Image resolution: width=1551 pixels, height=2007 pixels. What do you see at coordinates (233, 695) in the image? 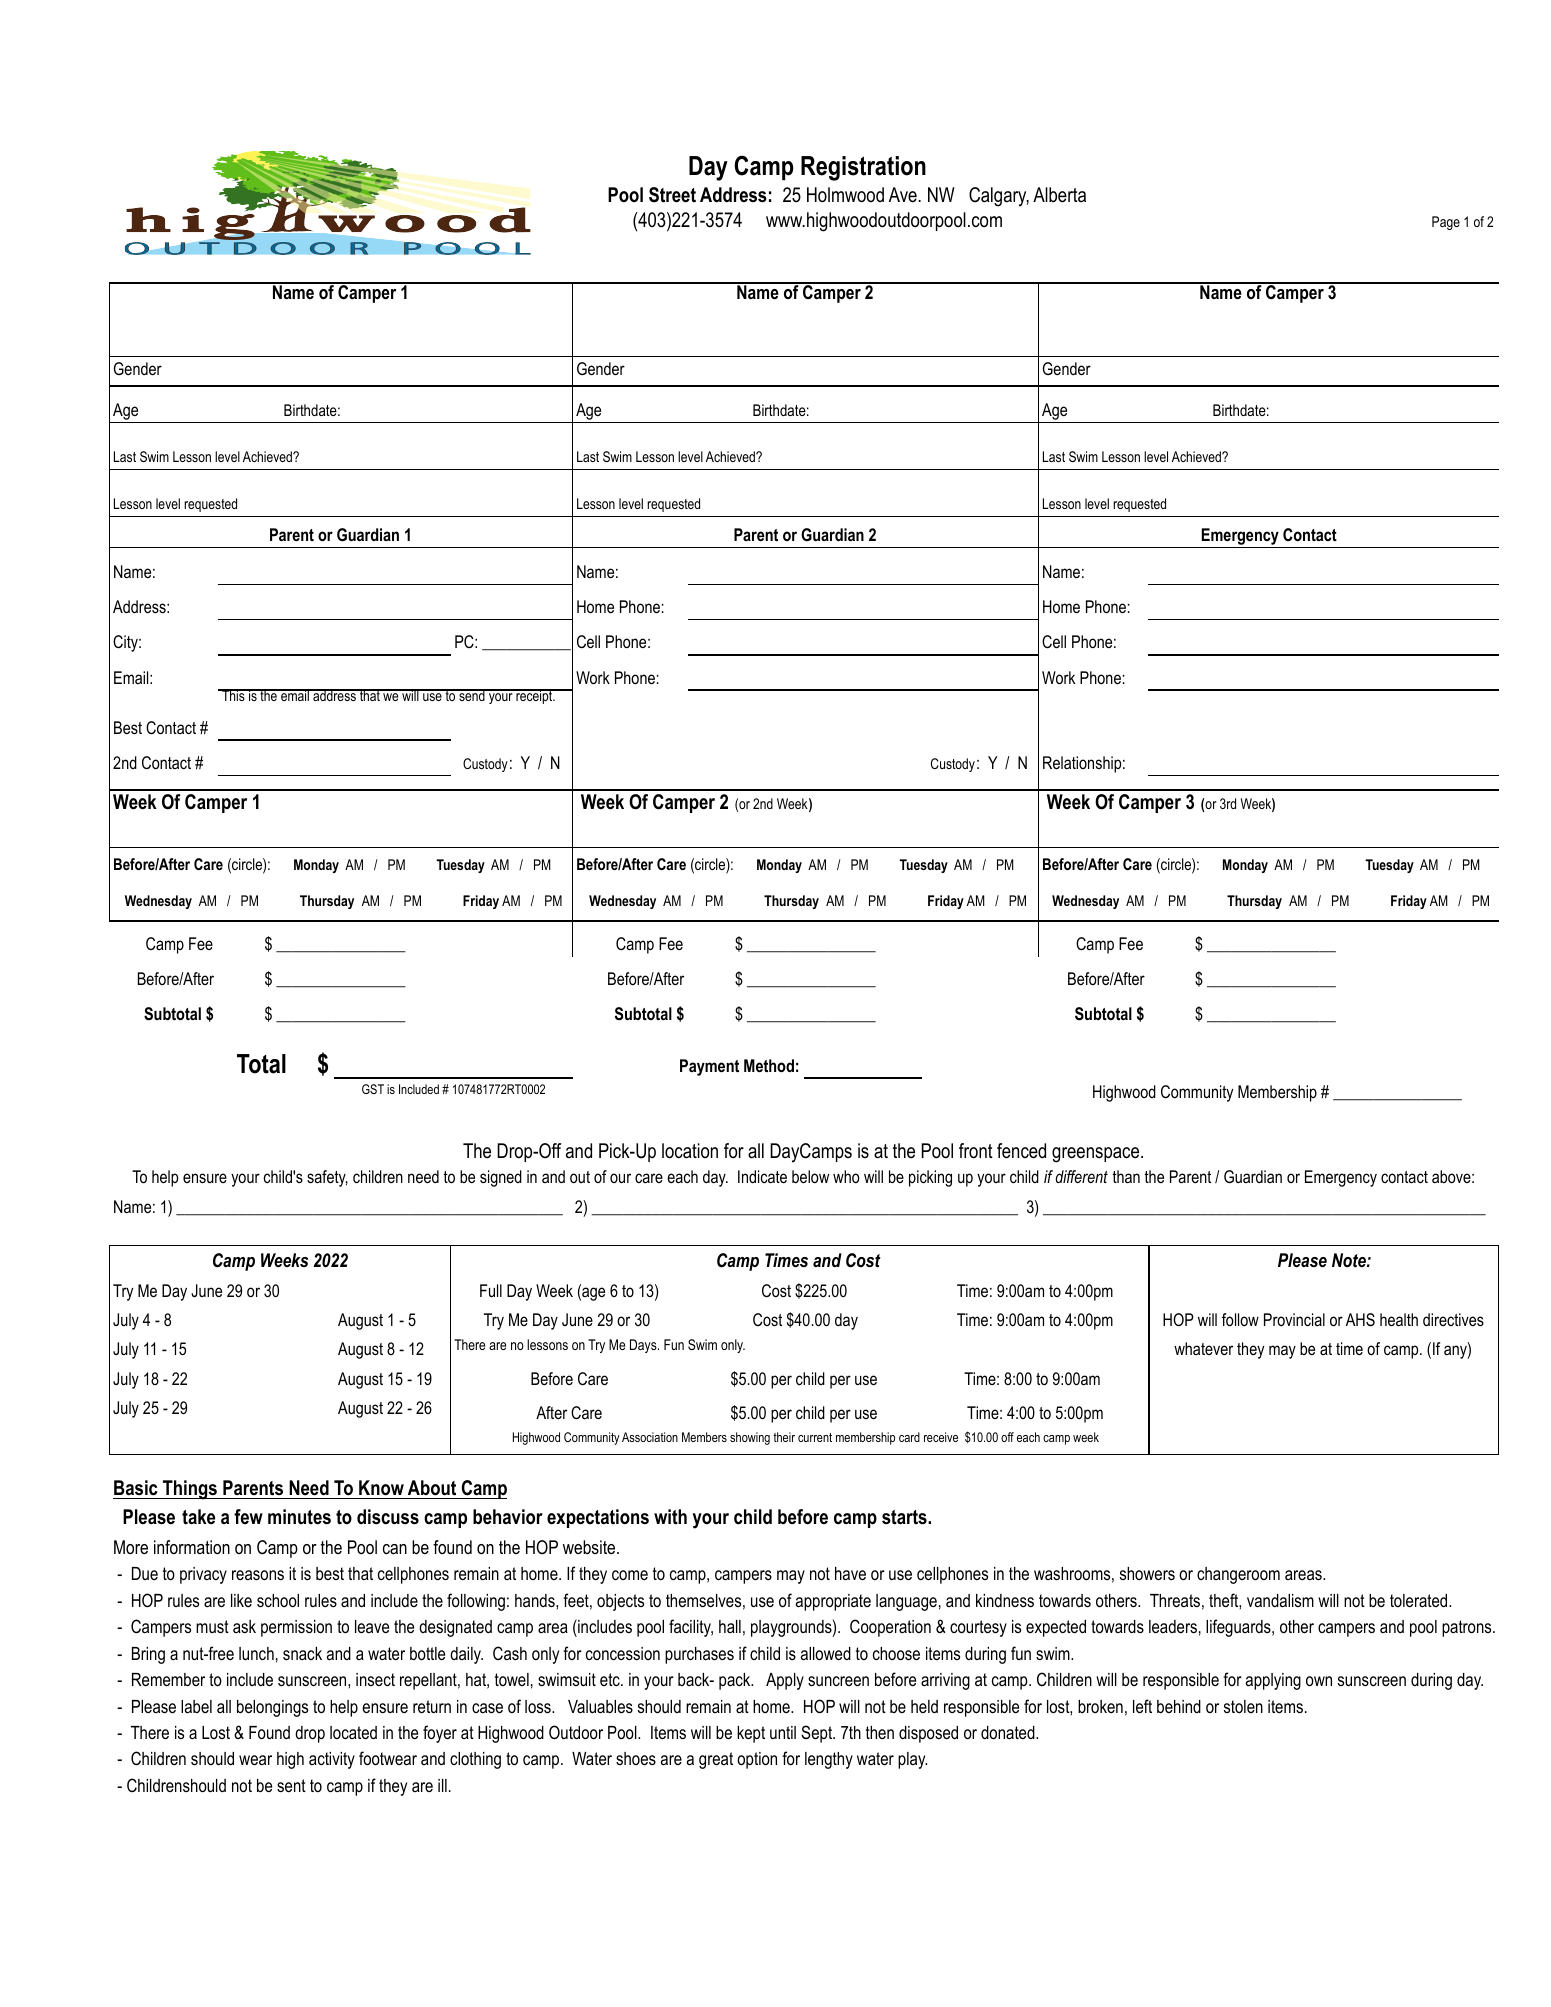
I see `This` at bounding box center [233, 695].
